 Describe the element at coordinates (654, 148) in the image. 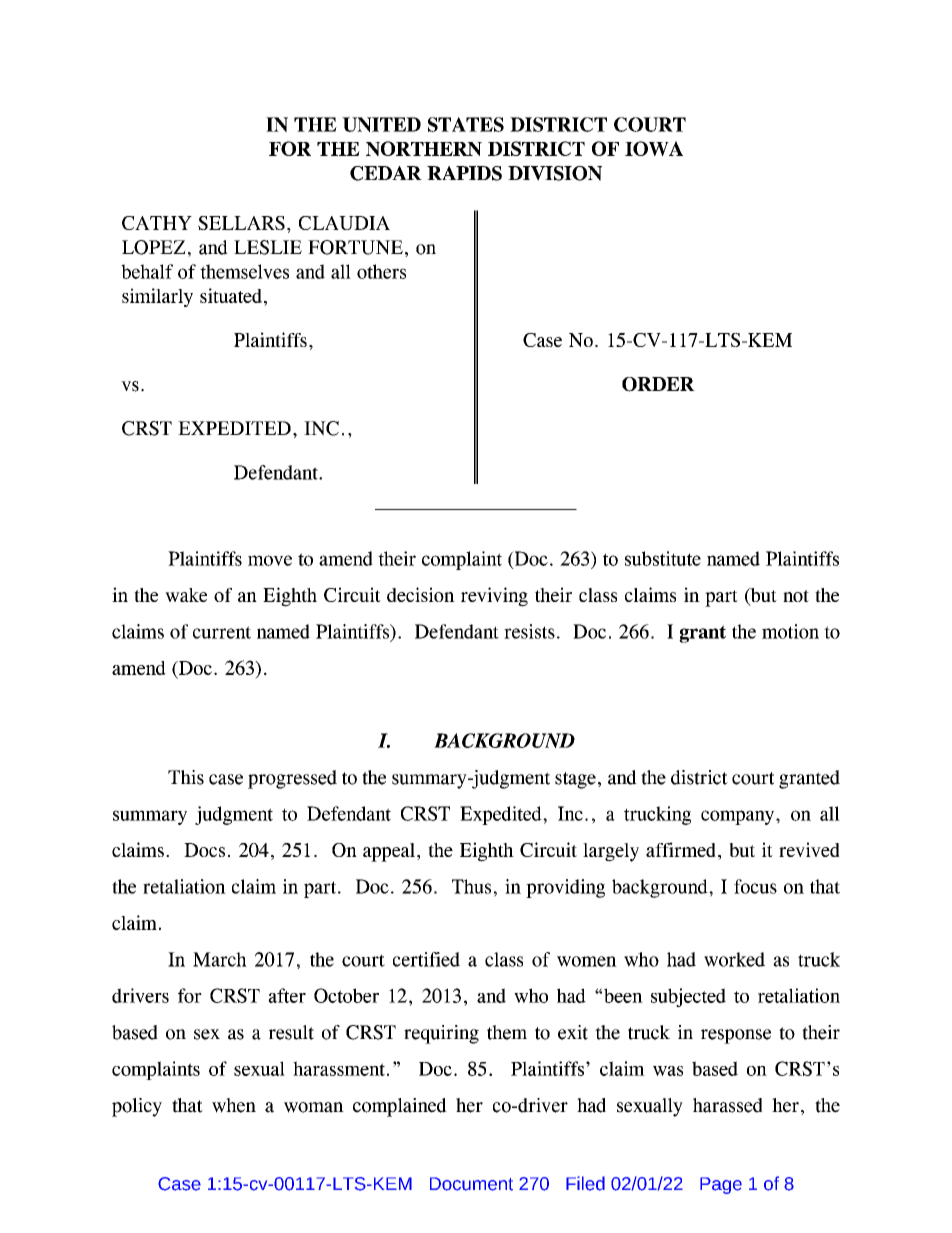

I see `IOWA` at that location.
